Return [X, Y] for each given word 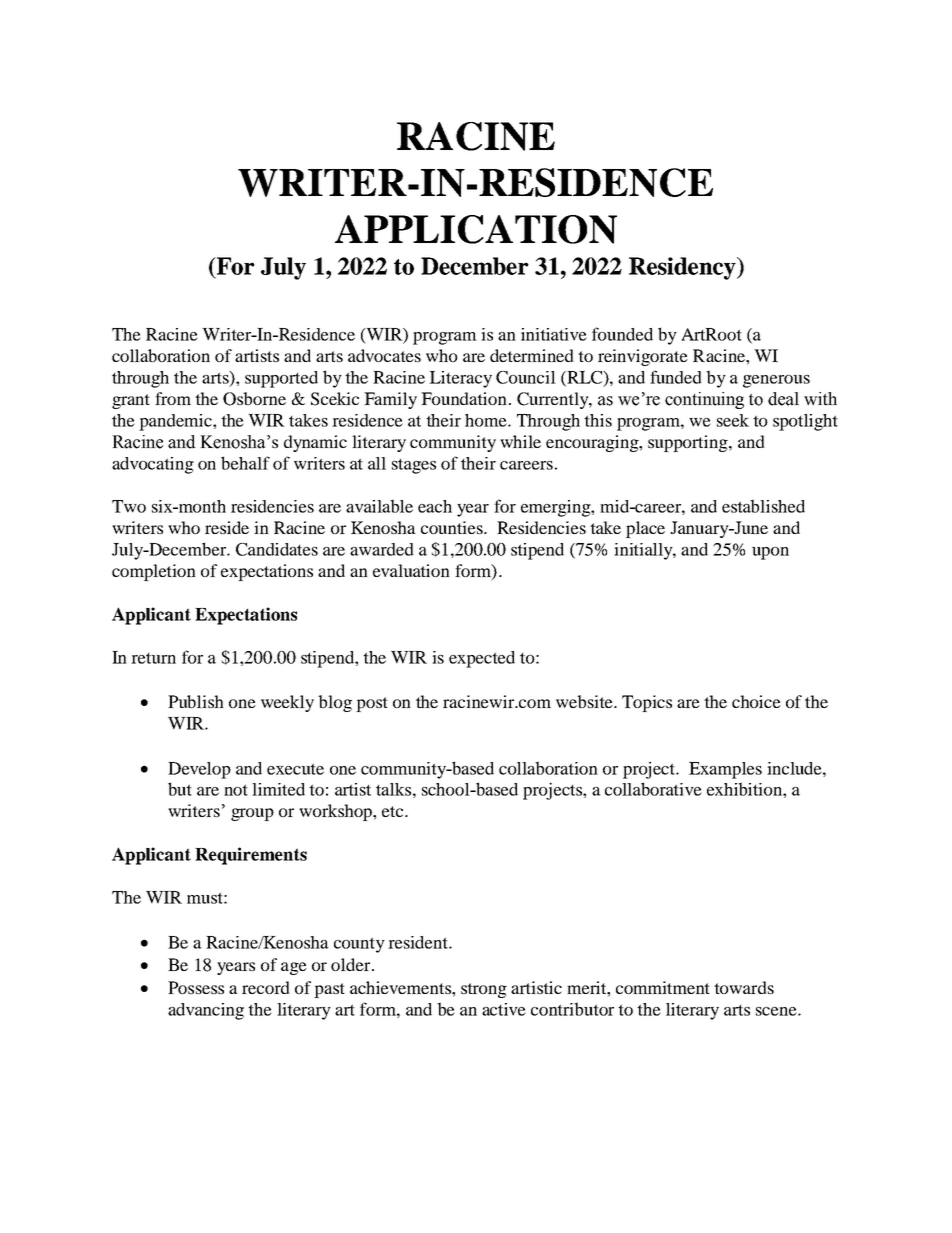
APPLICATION [476, 229]
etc [394, 811]
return [153, 658]
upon [770, 553]
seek [733, 420]
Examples [725, 770]
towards [744, 987]
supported [281, 379]
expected [482, 659]
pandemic [176, 422]
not [236, 790]
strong [484, 990]
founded [622, 334]
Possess [196, 987]
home [487, 420]
